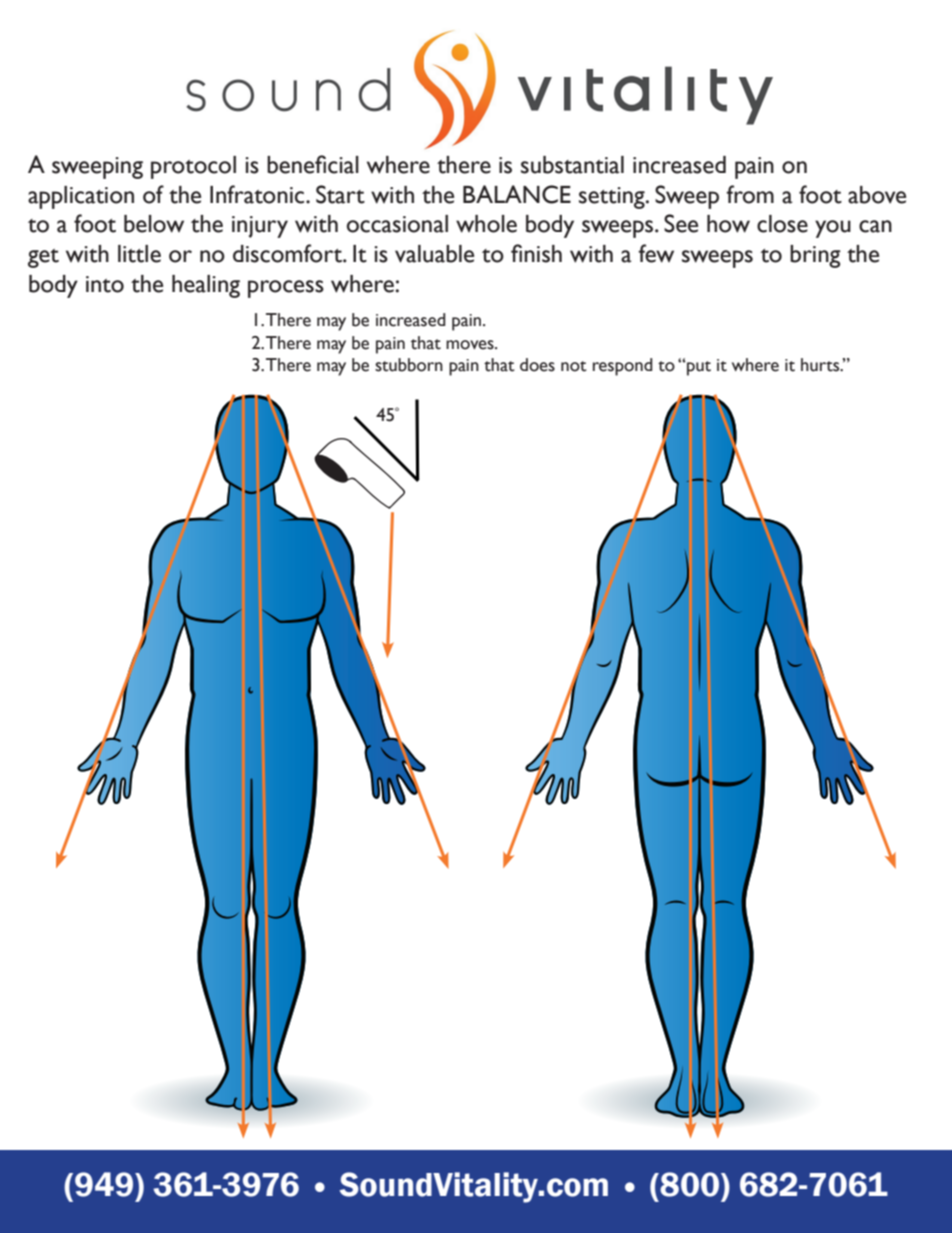 The height and width of the screenshot is (1233, 952). What do you see at coordinates (434, 254) in the screenshot?
I see `valuable` at bounding box center [434, 254].
